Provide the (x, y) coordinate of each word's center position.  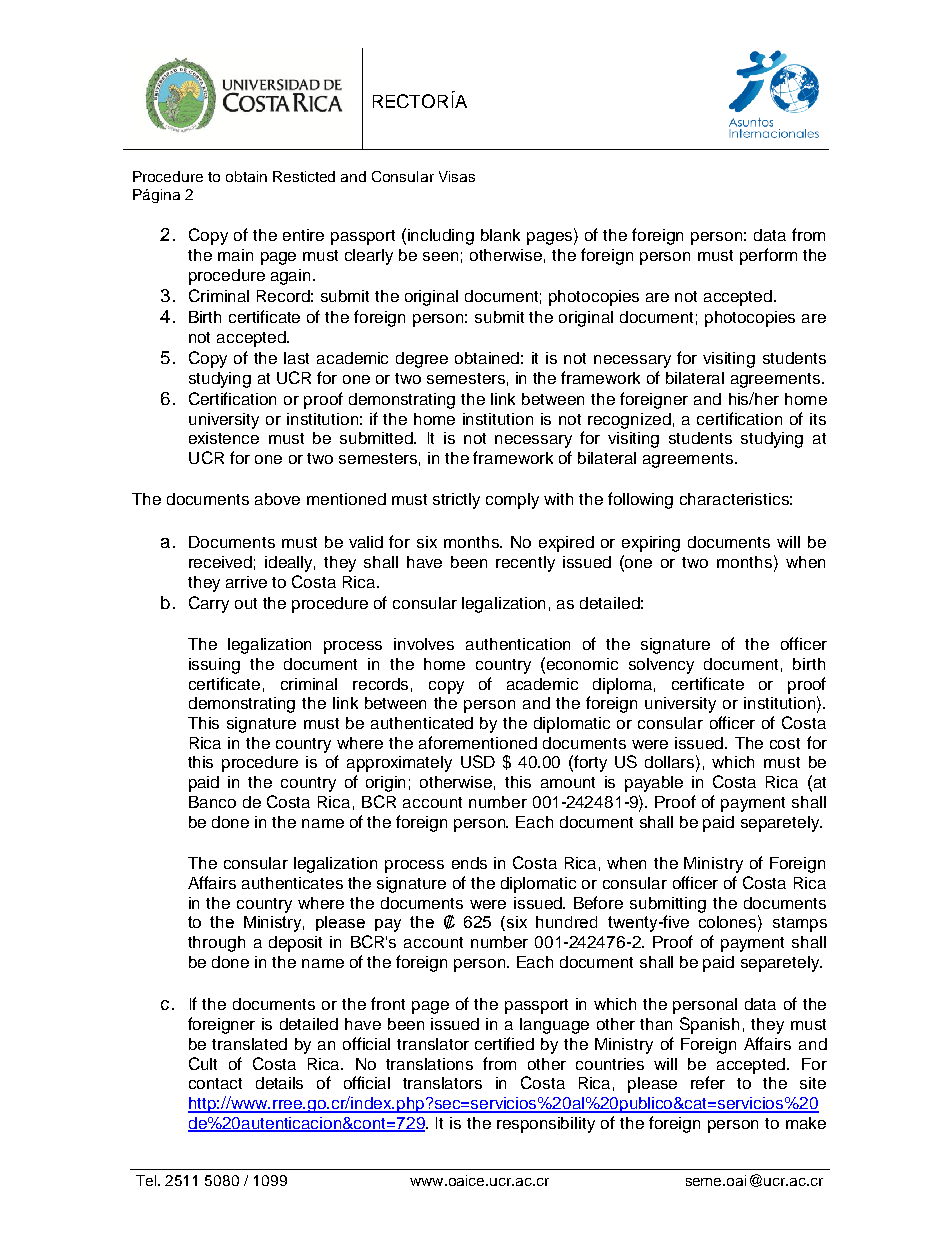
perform (768, 256)
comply (512, 501)
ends (469, 863)
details (279, 1083)
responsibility (546, 1125)
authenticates (292, 883)
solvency (661, 666)
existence (224, 438)
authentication (518, 644)
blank (500, 235)
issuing (214, 666)
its (818, 419)
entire (303, 235)
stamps (800, 924)
